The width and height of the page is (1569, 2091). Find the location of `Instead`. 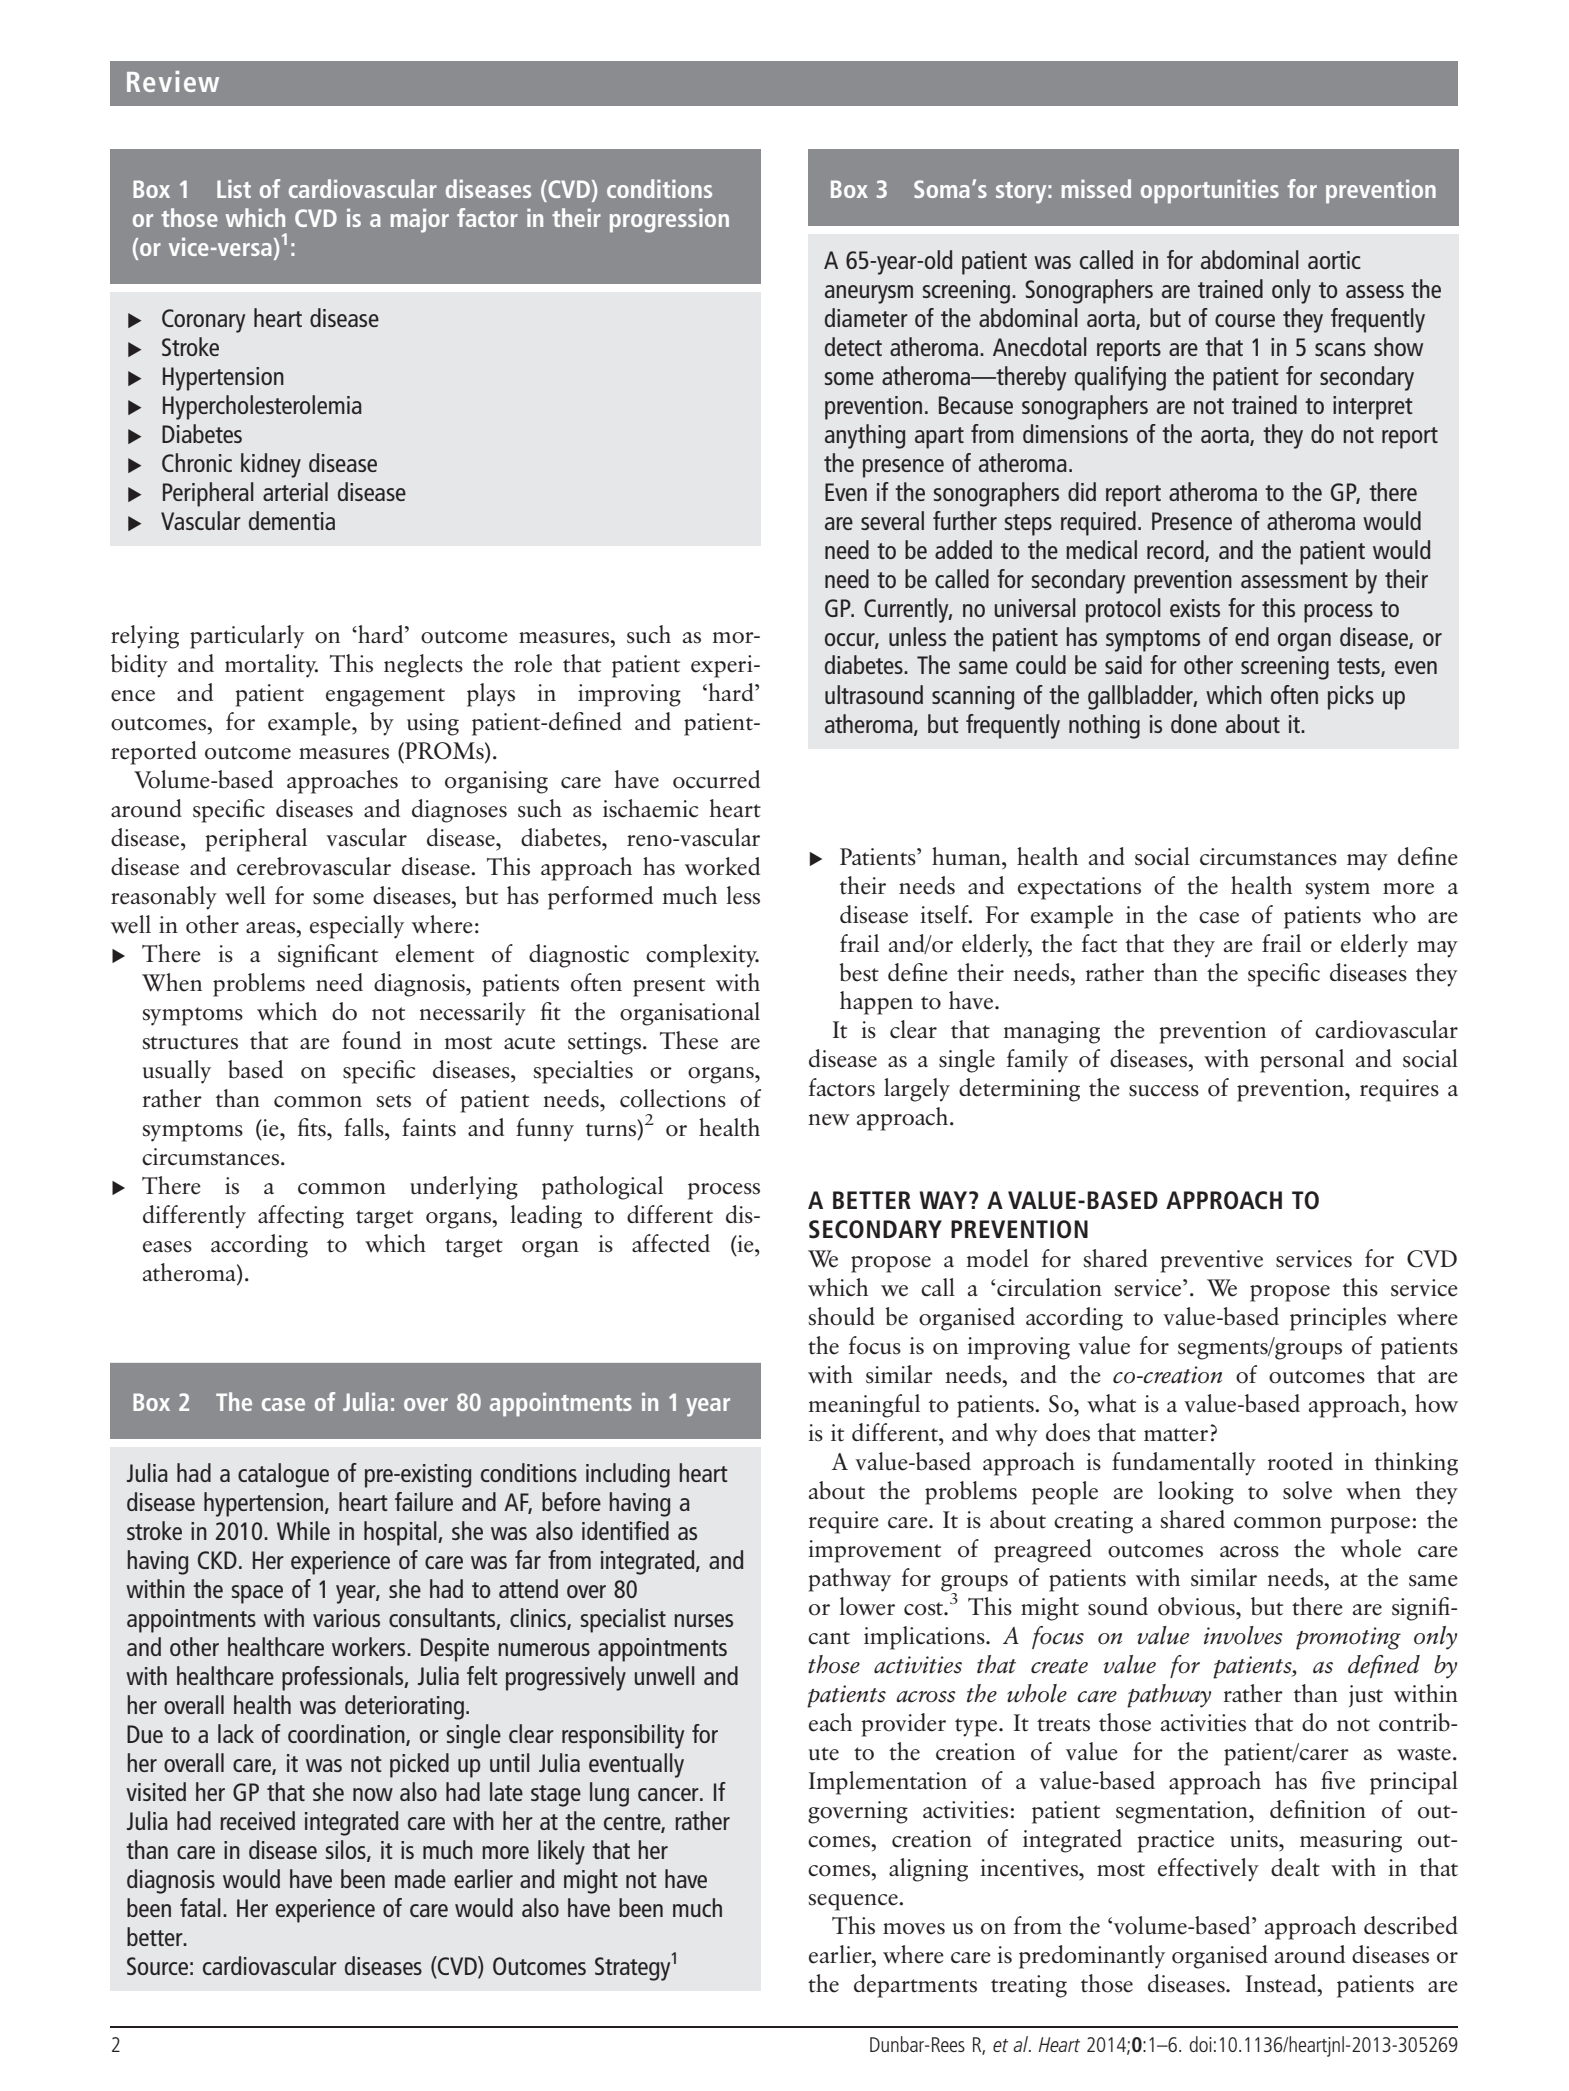

Instead is located at coordinates (1282, 1983).
